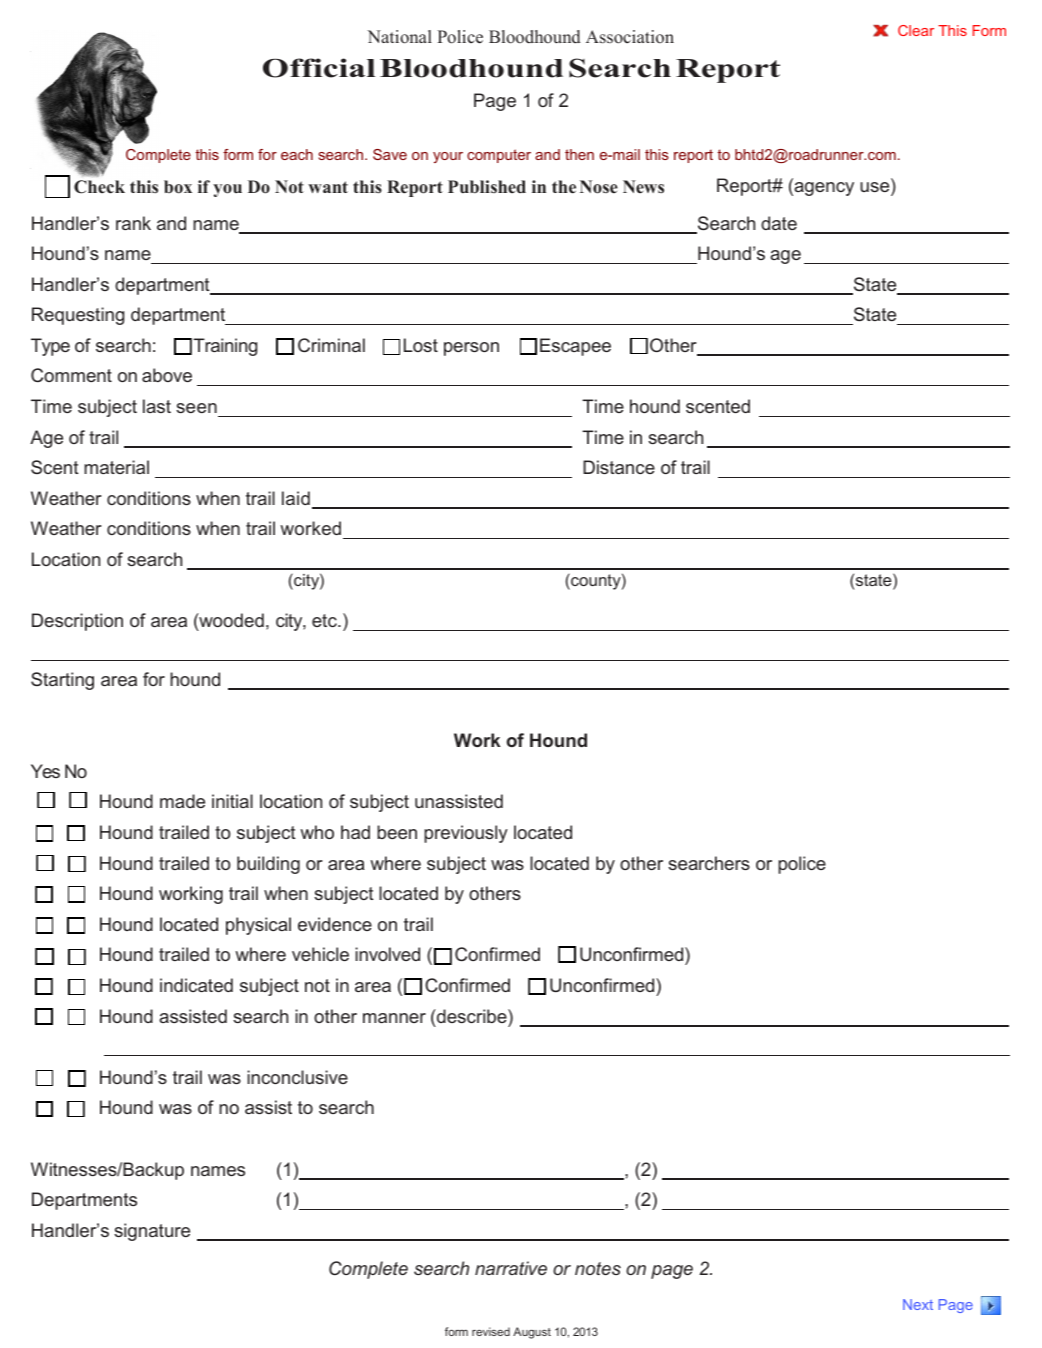 This page has height=1348, width=1042. I want to click on National, so click(399, 37).
